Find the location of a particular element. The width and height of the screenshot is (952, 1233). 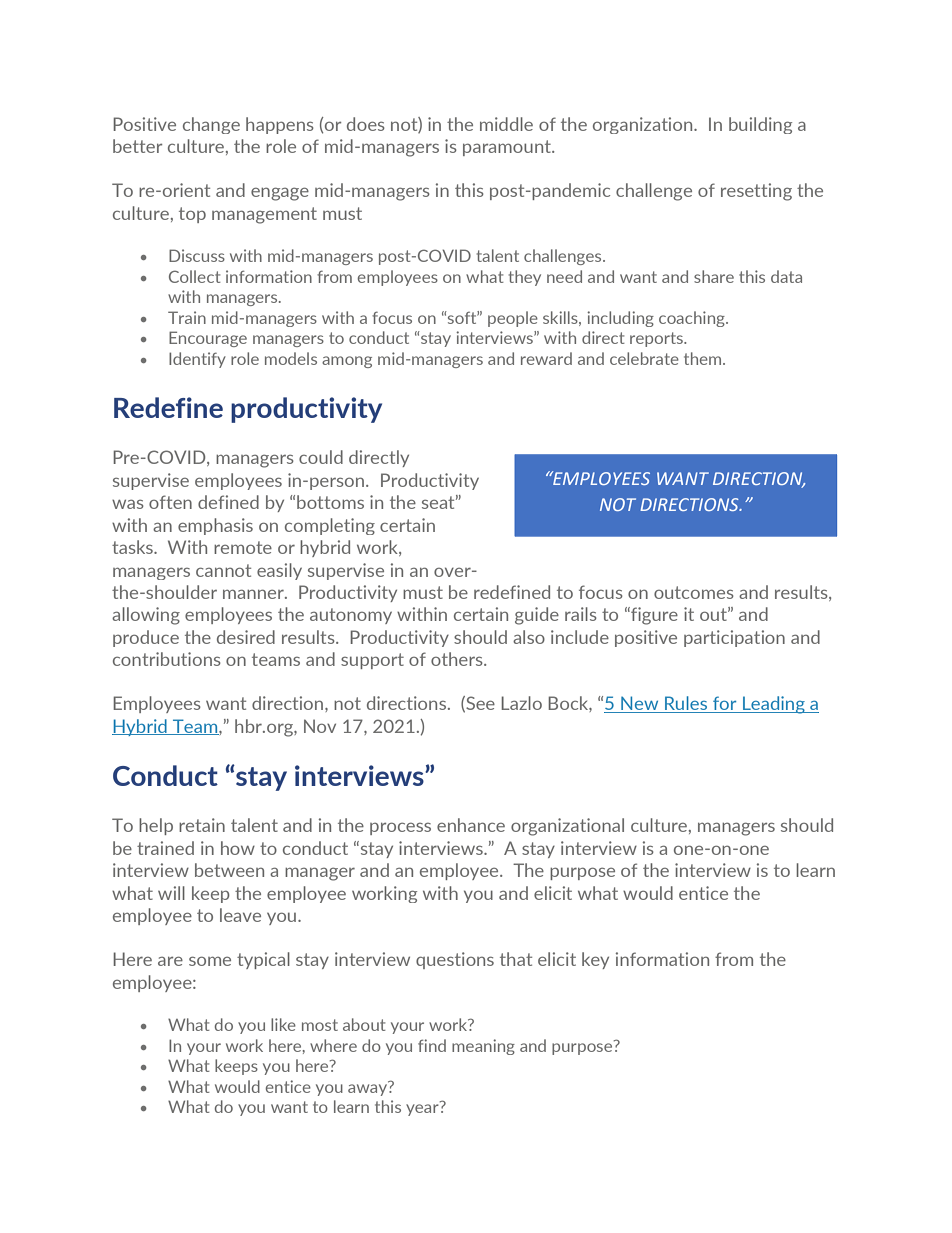

change is located at coordinates (211, 125).
